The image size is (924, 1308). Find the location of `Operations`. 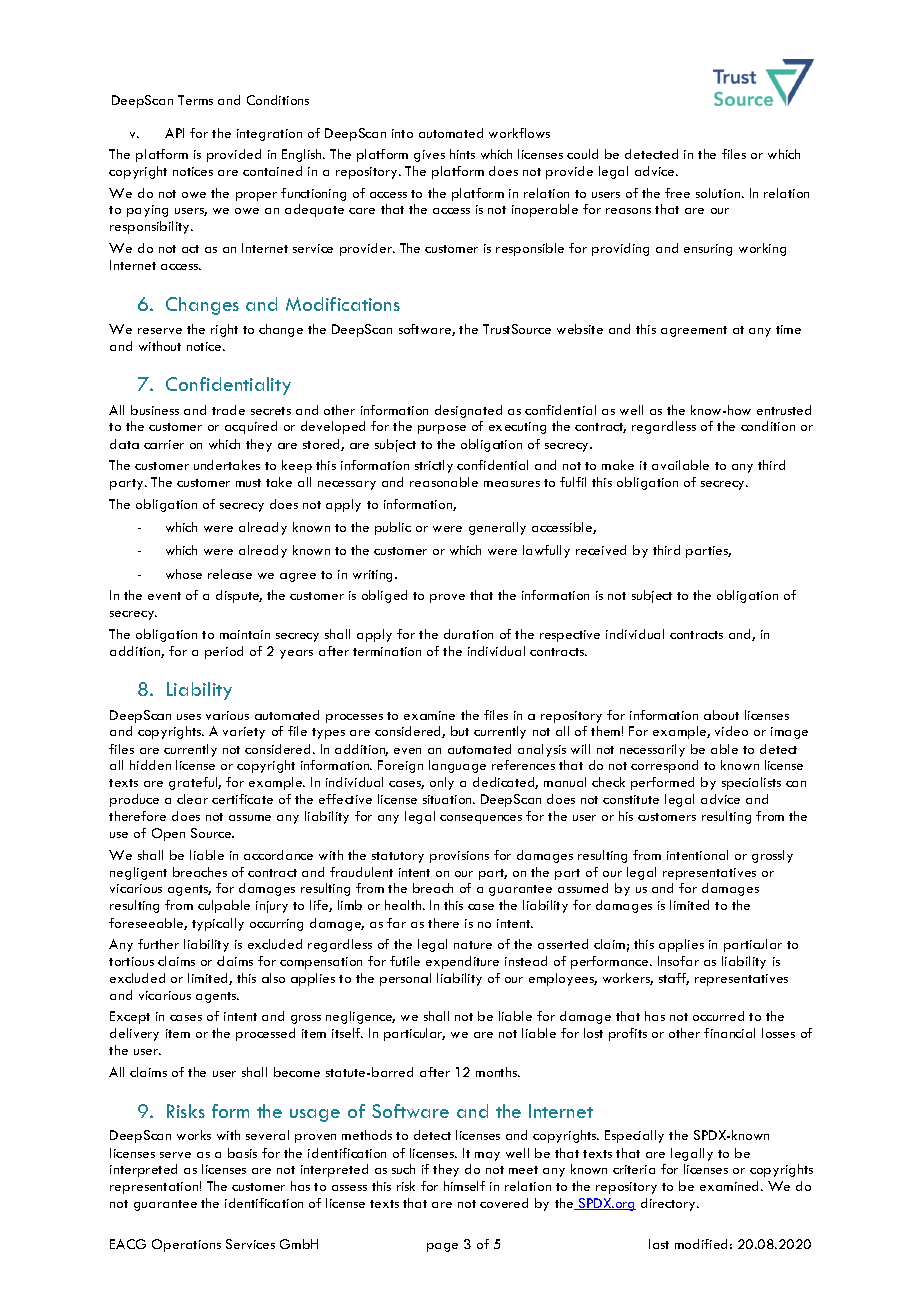

Operations is located at coordinates (186, 1245).
